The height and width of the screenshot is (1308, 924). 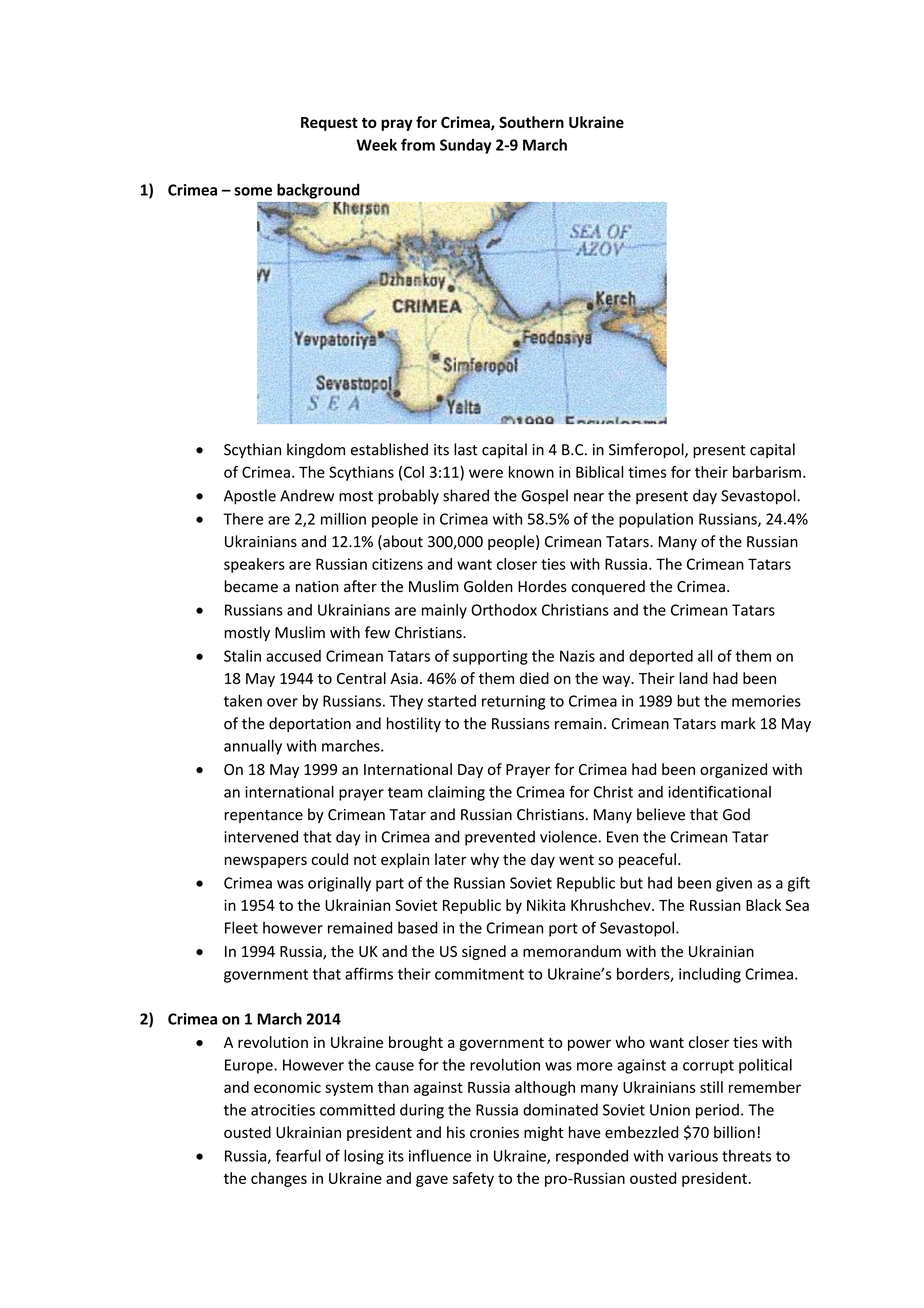 I want to click on might, so click(x=543, y=1133).
